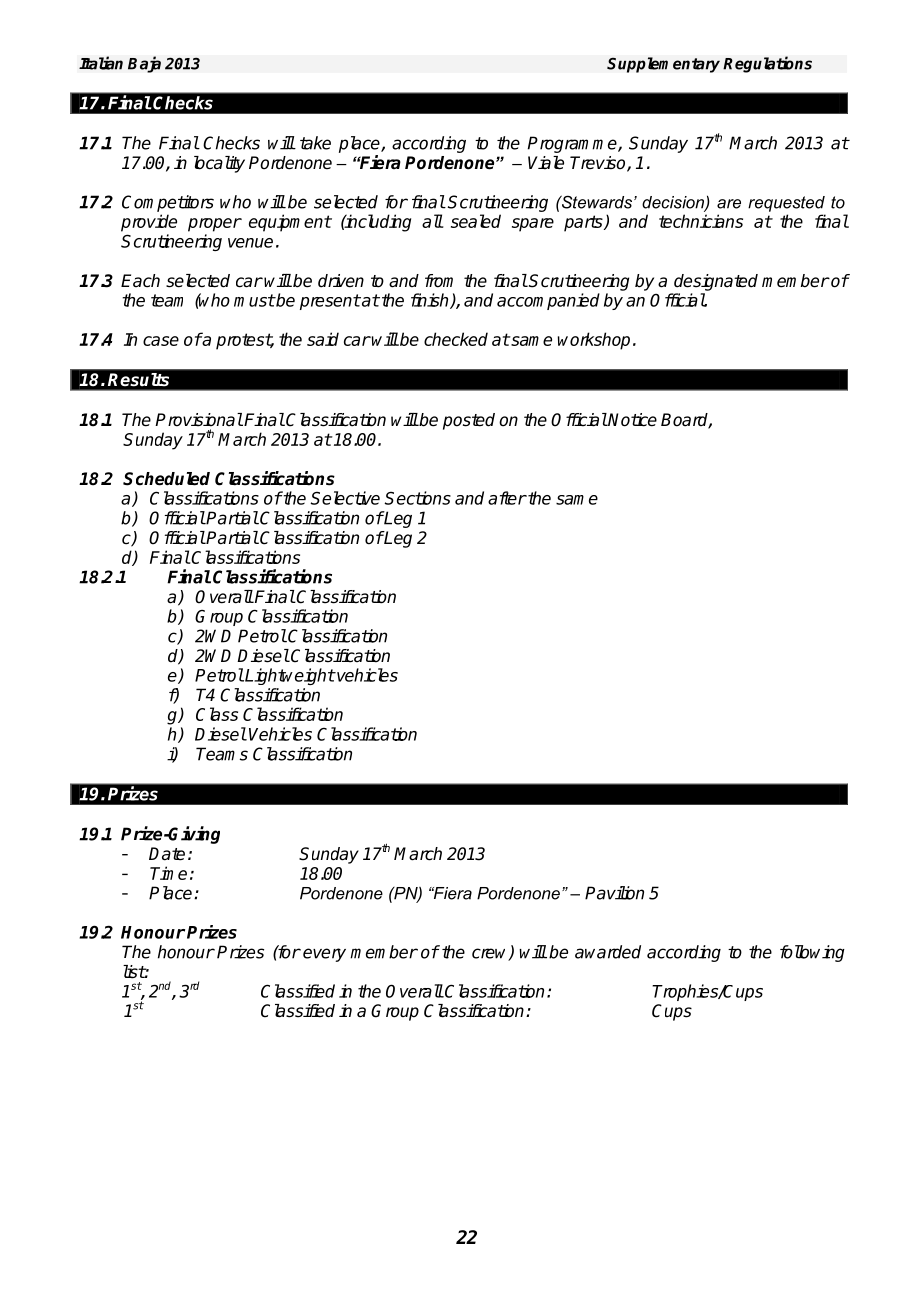  Describe the element at coordinates (573, 144) in the screenshot. I see `Programme` at that location.
